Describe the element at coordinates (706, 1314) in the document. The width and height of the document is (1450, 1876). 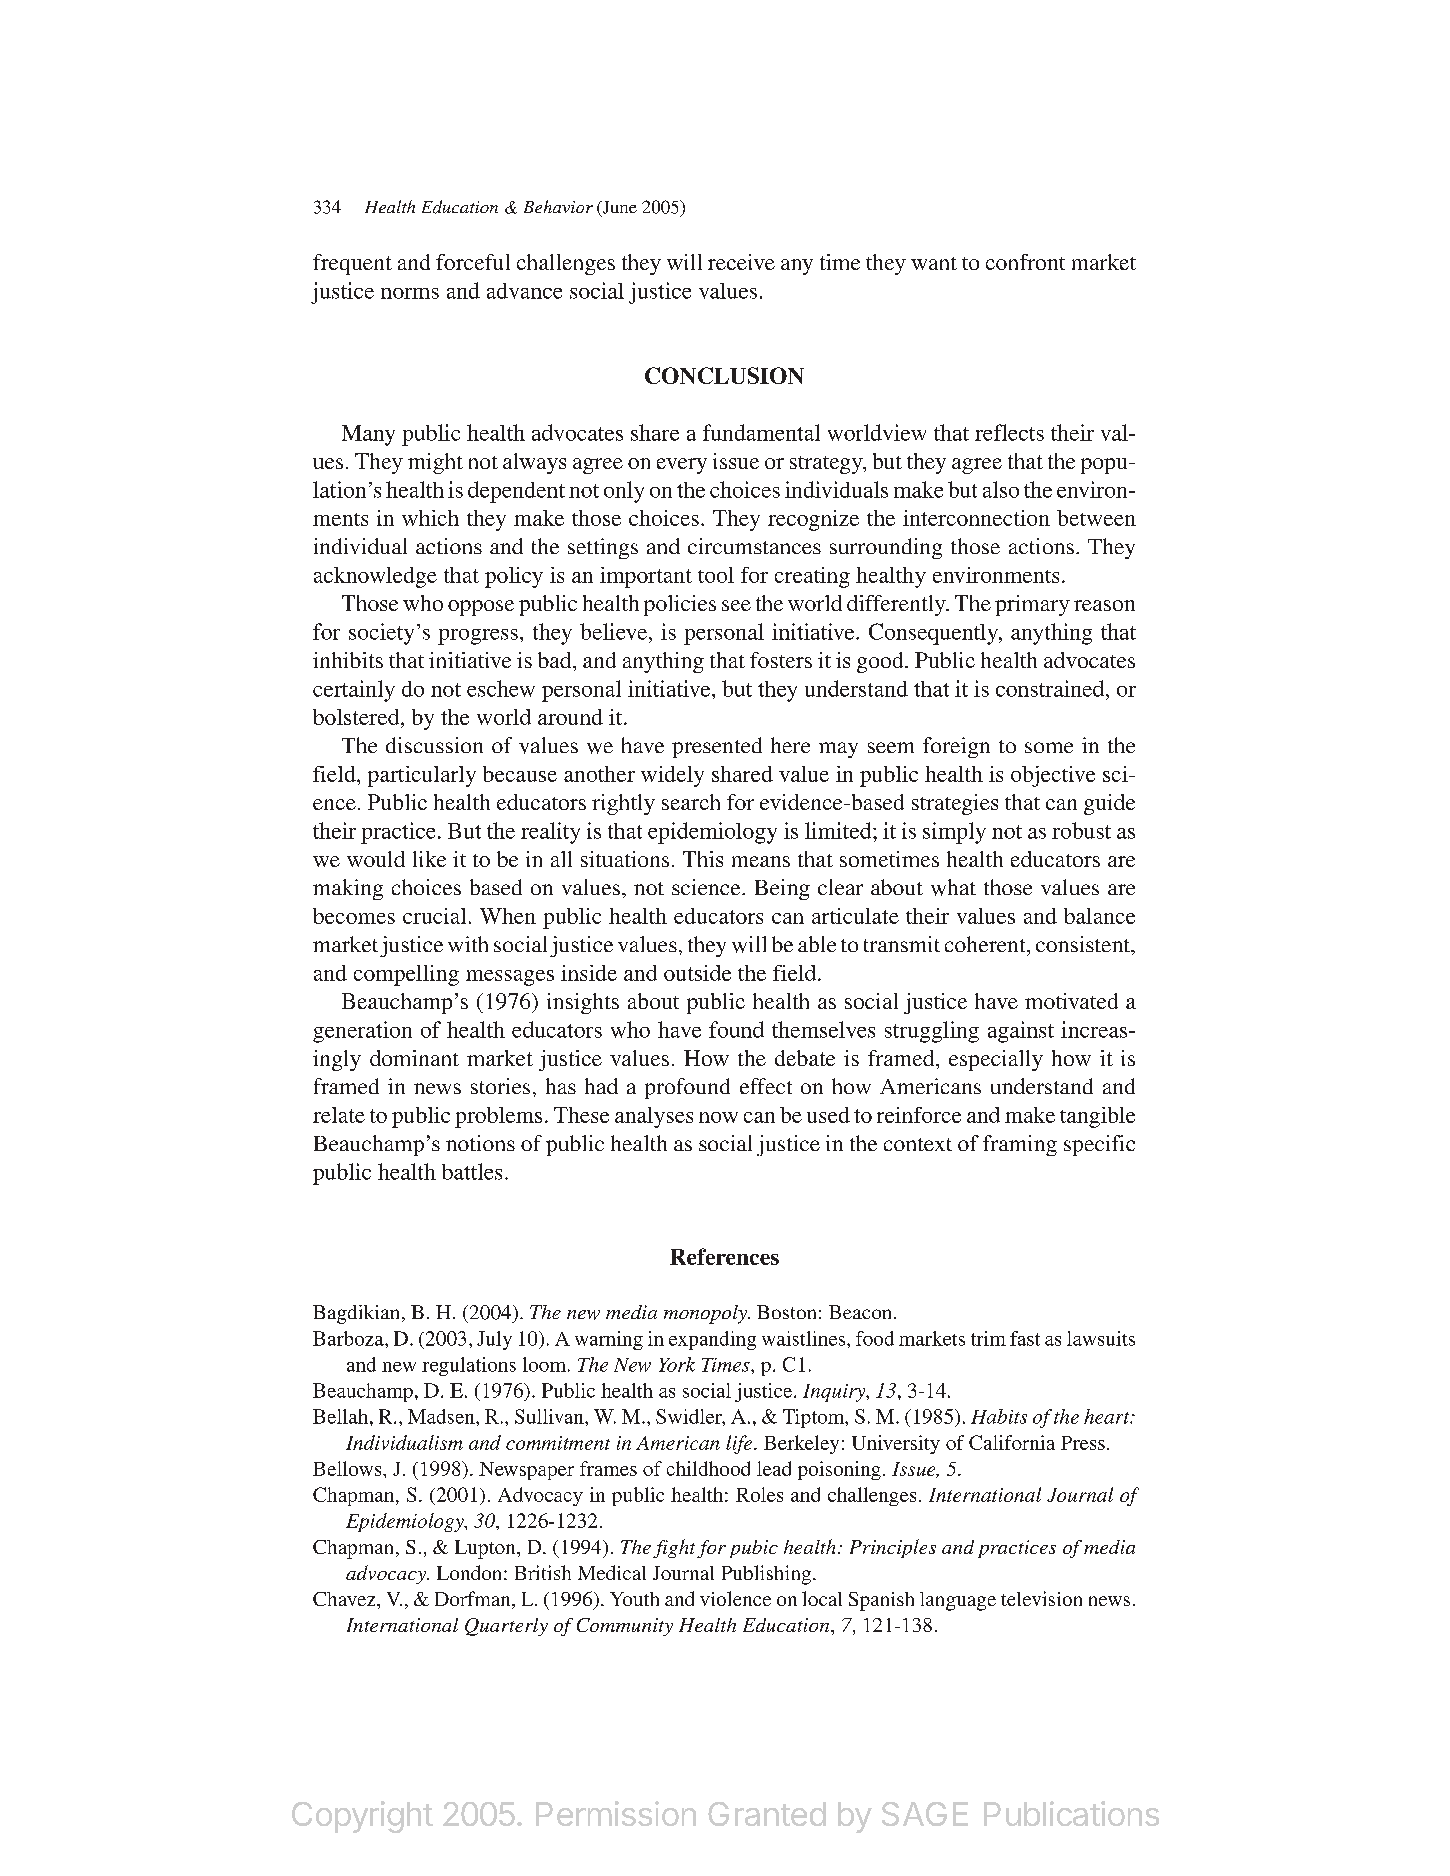
I see `monopoly` at that location.
